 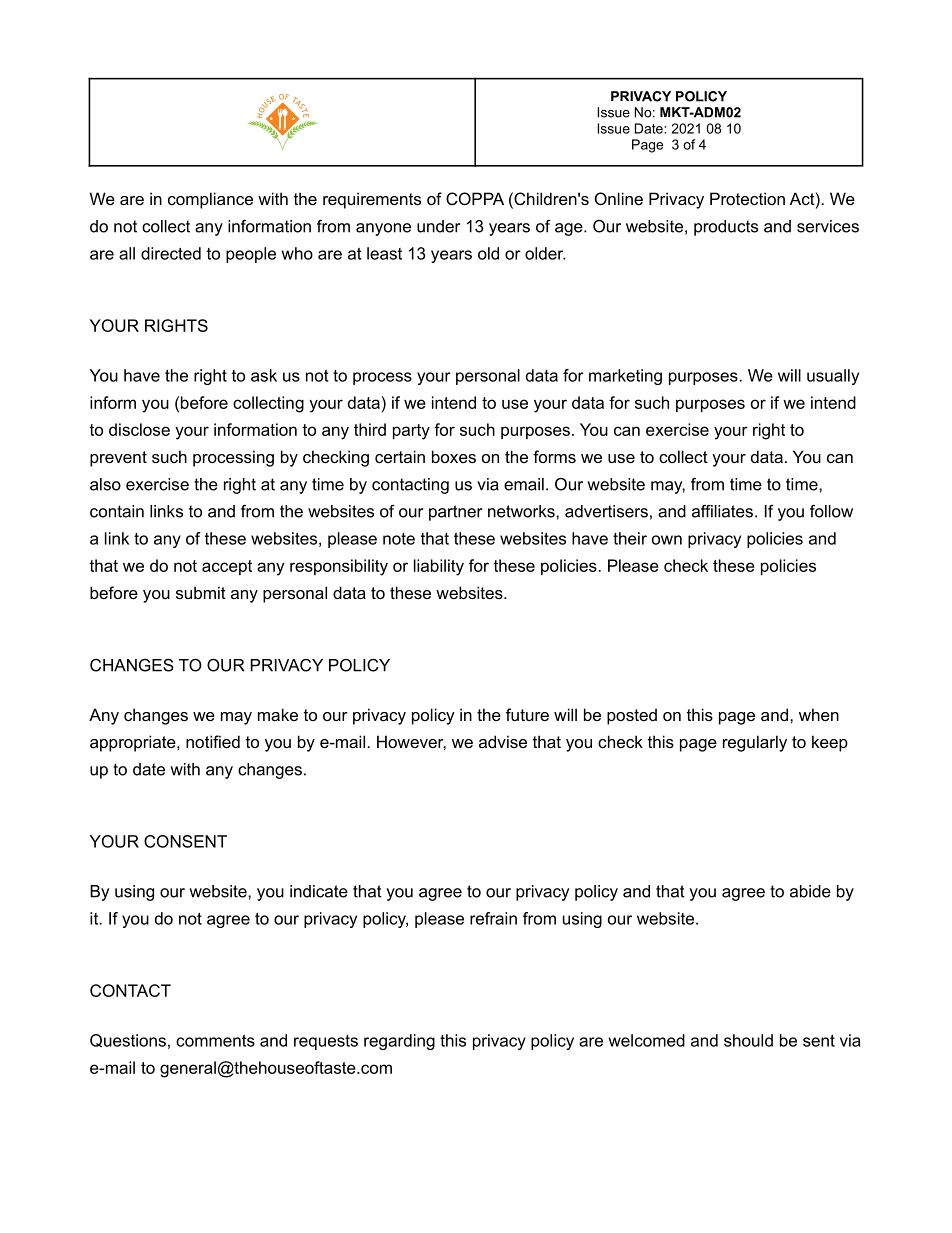 What do you see at coordinates (210, 200) in the screenshot?
I see `compliance` at bounding box center [210, 200].
